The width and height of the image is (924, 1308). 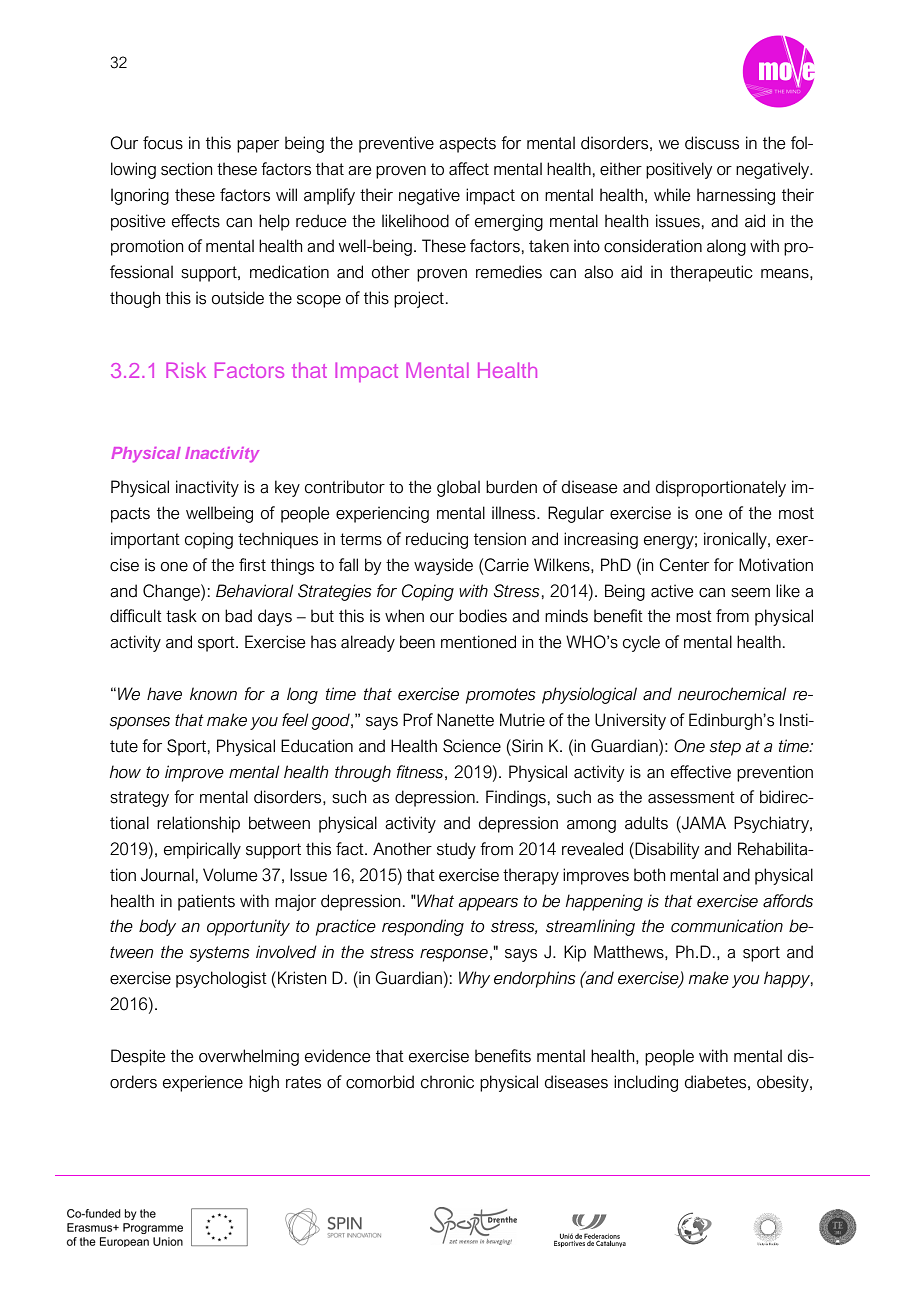 I want to click on task, so click(x=181, y=616).
